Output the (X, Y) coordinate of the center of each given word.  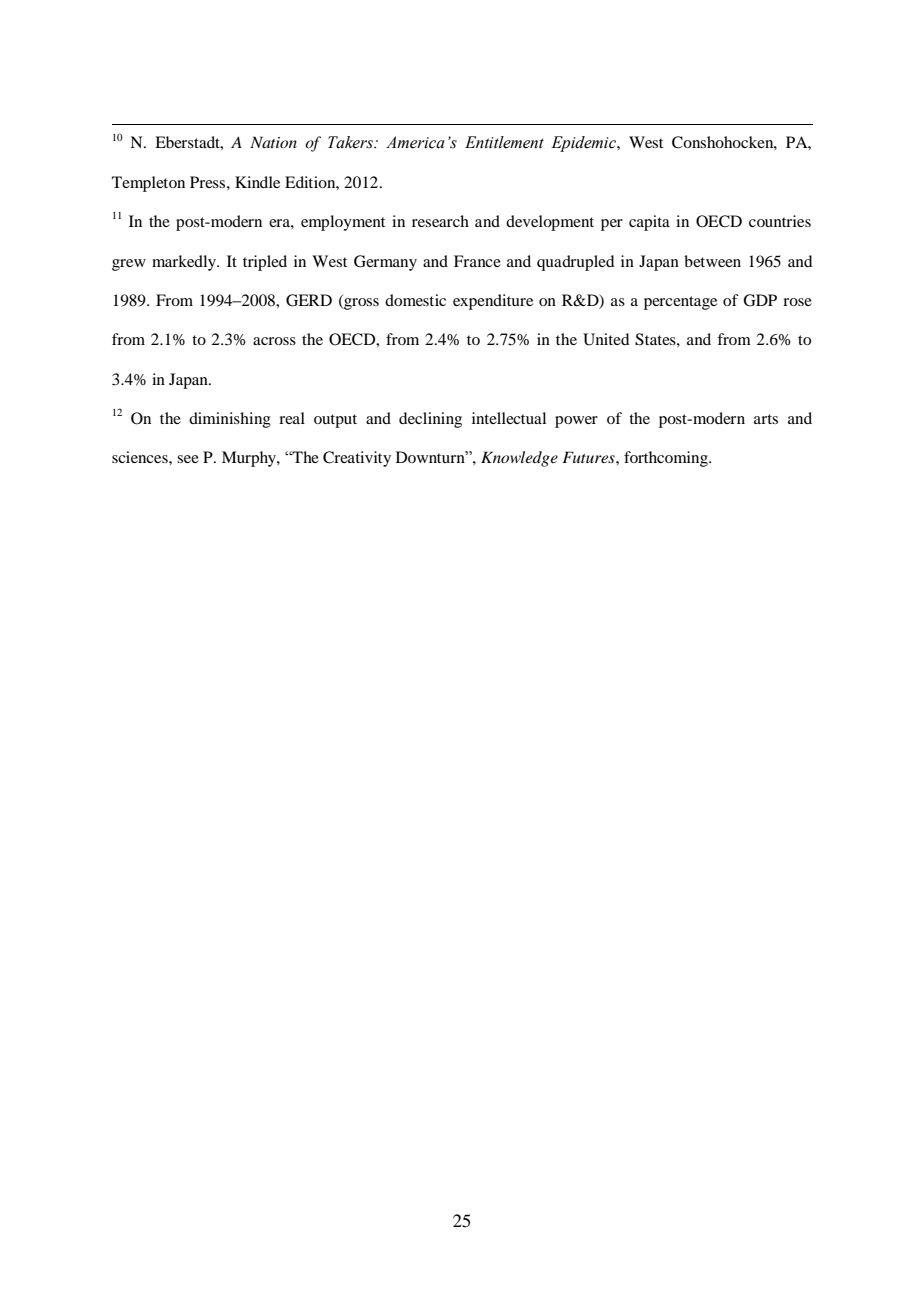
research (440, 221)
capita (649, 223)
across (274, 341)
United (606, 339)
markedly (185, 263)
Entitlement (504, 142)
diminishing (230, 420)
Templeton (148, 184)
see (188, 459)
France (477, 261)
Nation (273, 142)
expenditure (493, 302)
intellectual (509, 418)
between (712, 261)
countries (780, 221)
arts (766, 419)
